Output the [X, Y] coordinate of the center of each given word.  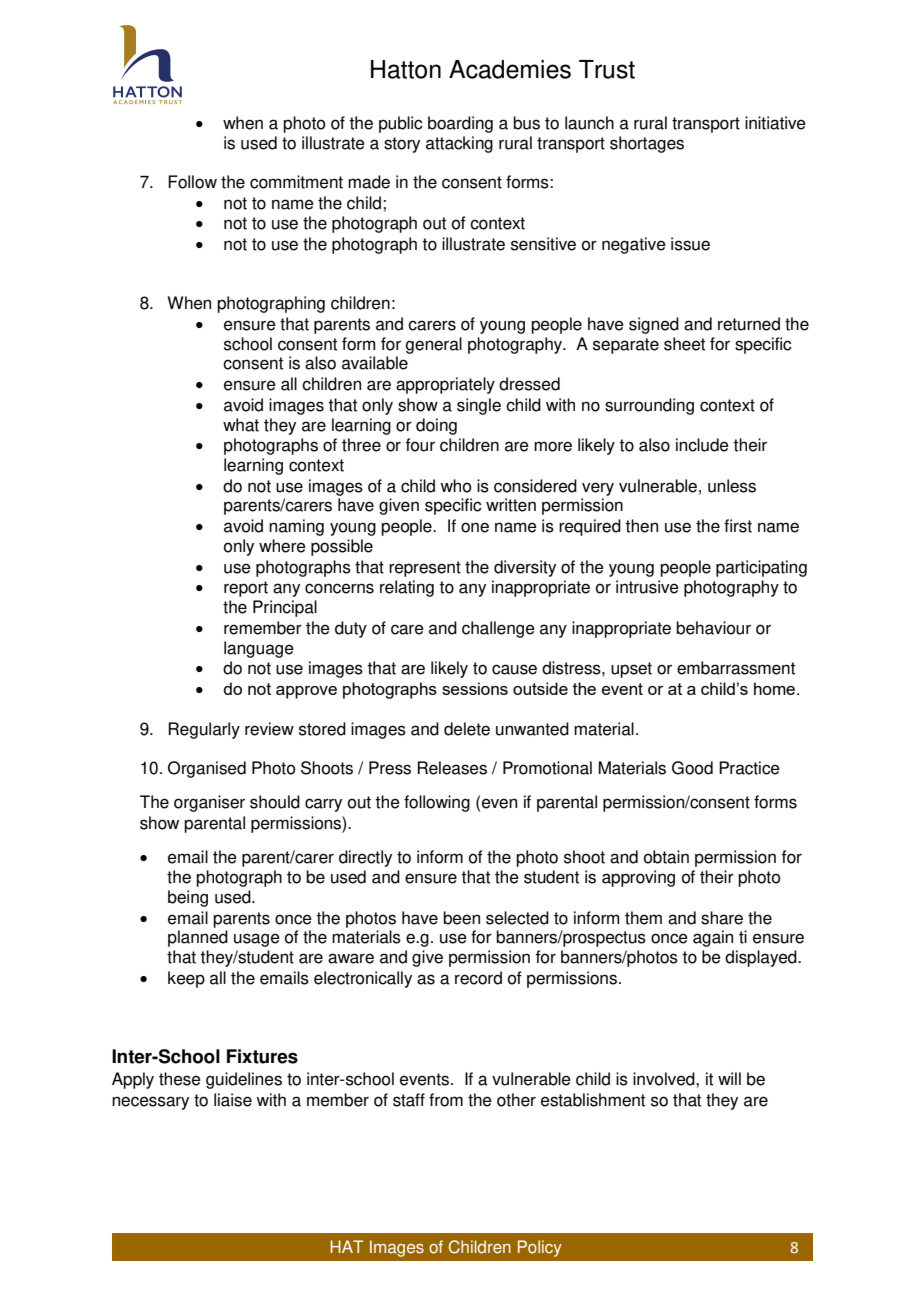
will [729, 1078]
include [702, 445]
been [461, 918]
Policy [540, 1248]
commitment [296, 182]
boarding [460, 124]
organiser [209, 803]
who [455, 486]
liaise [233, 1100]
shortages [647, 144]
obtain [666, 857]
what [241, 425]
